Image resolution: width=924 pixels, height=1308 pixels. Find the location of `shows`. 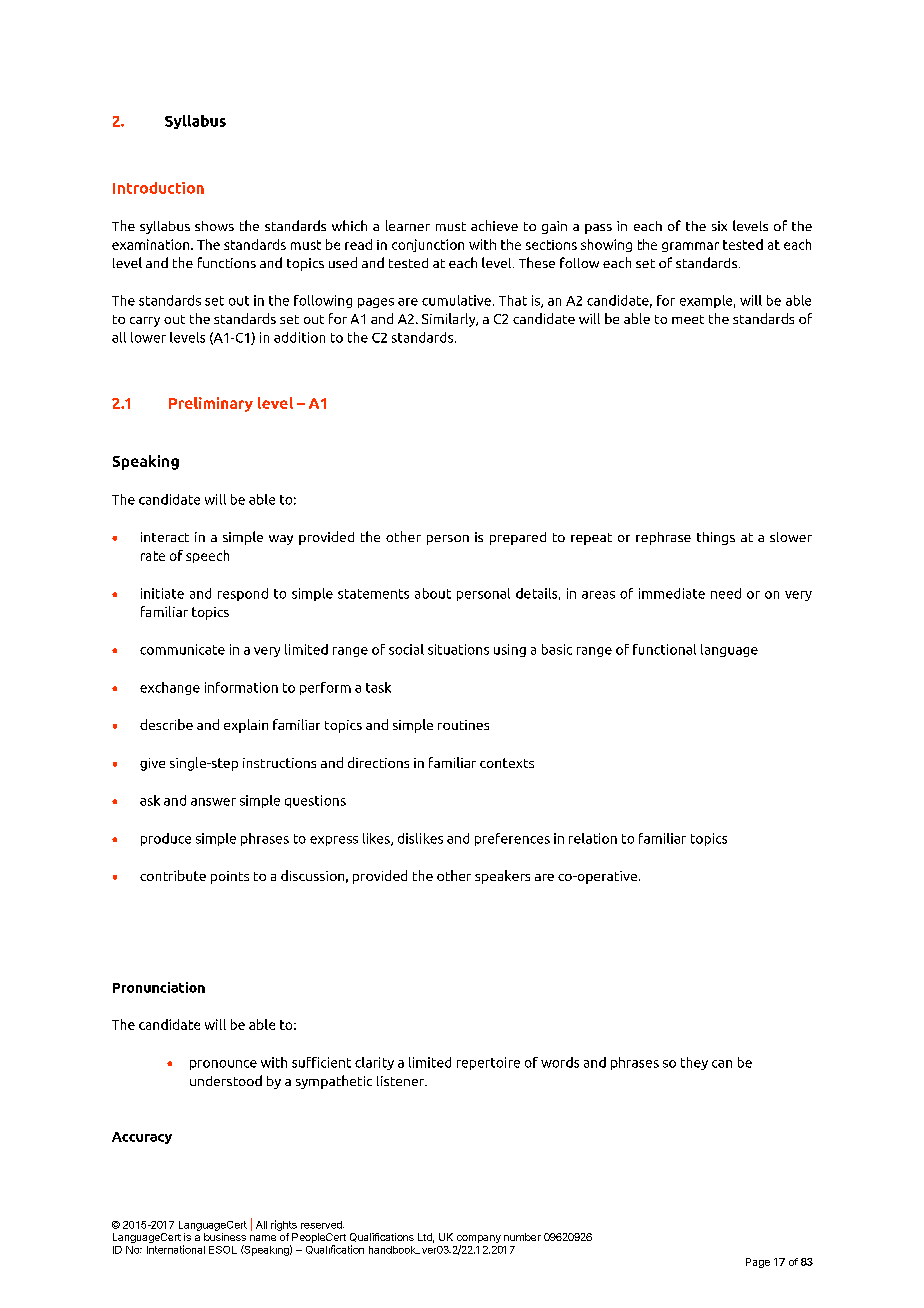

shows is located at coordinates (214, 226).
